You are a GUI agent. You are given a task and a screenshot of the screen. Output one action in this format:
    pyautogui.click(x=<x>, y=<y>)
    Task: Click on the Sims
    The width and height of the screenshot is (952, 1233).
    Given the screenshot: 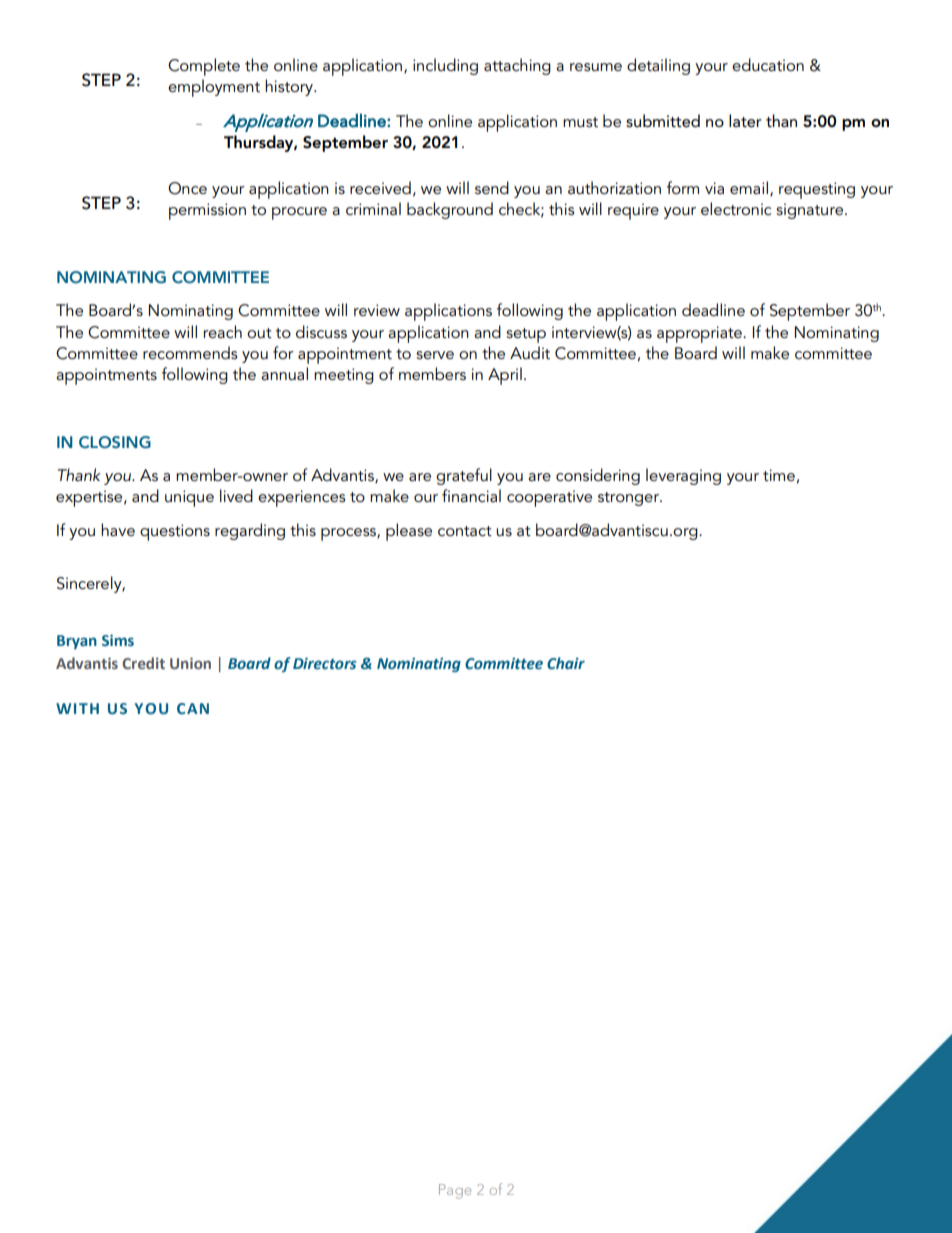 What is the action you would take?
    pyautogui.click(x=118, y=640)
